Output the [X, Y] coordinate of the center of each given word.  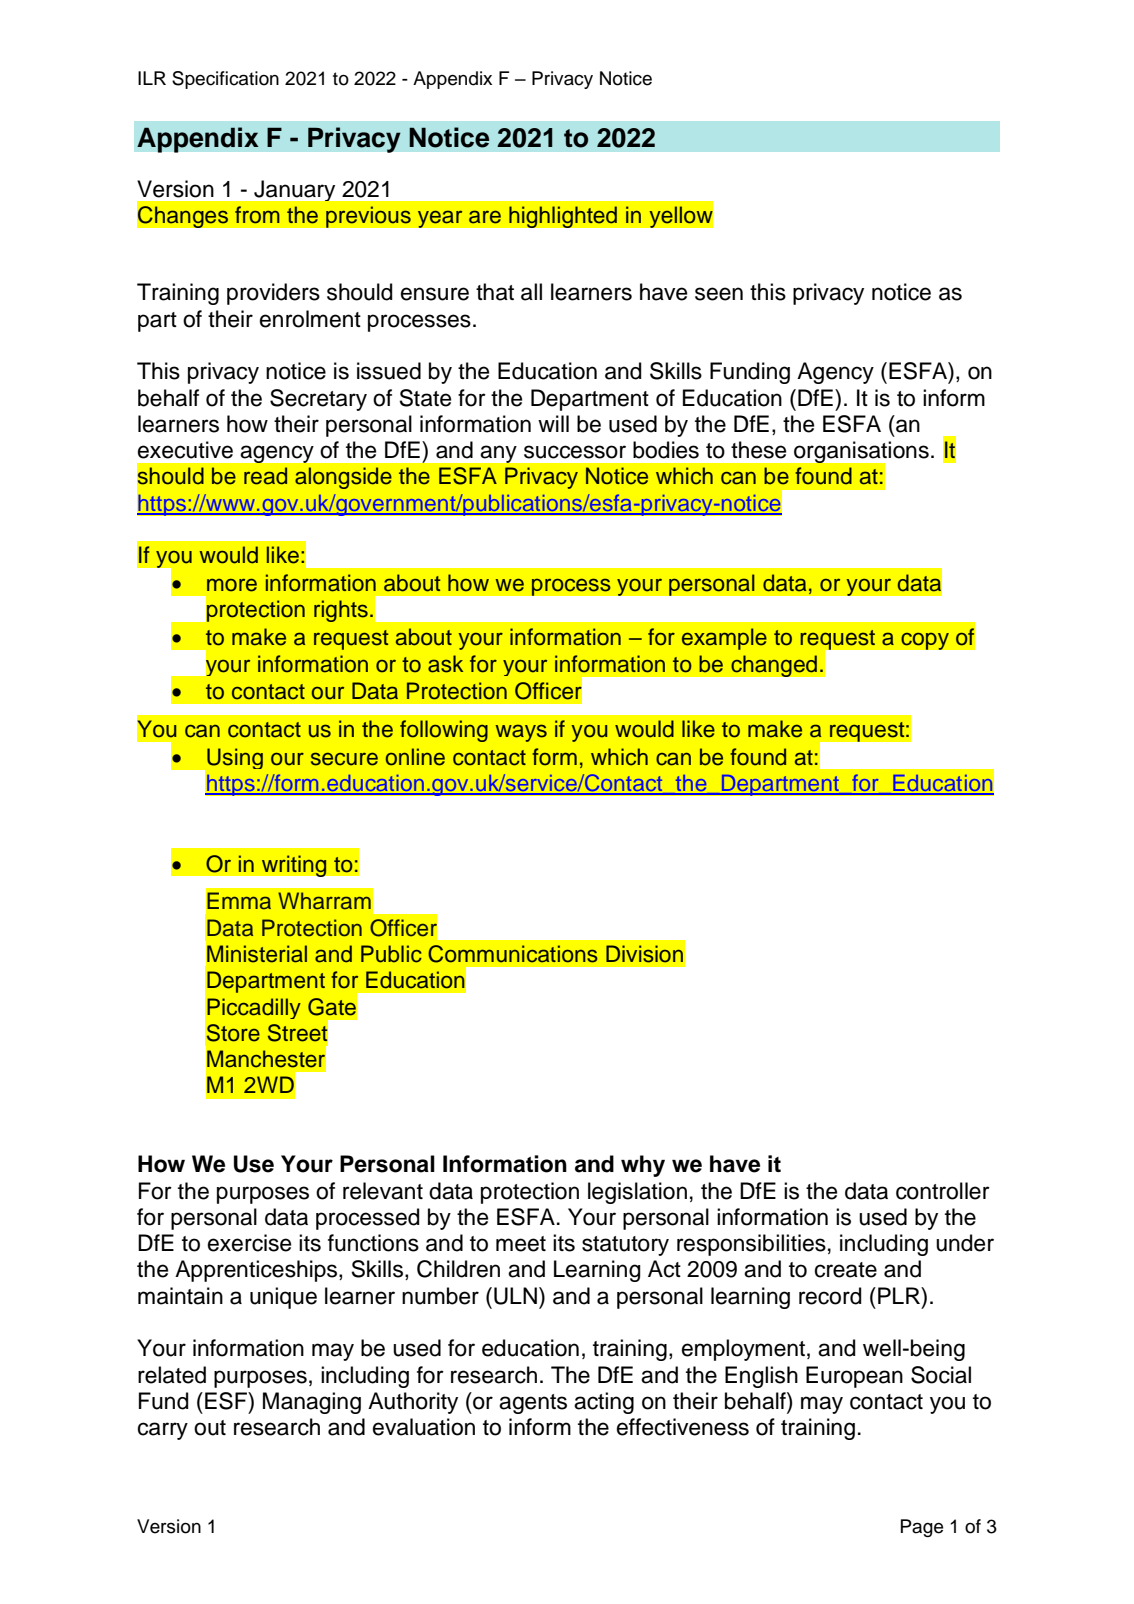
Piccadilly [254, 1008]
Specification [225, 80]
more [232, 585]
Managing [312, 1403]
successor [575, 452]
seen [719, 294]
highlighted [563, 217]
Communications [513, 954]
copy [925, 641]
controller [943, 1191]
